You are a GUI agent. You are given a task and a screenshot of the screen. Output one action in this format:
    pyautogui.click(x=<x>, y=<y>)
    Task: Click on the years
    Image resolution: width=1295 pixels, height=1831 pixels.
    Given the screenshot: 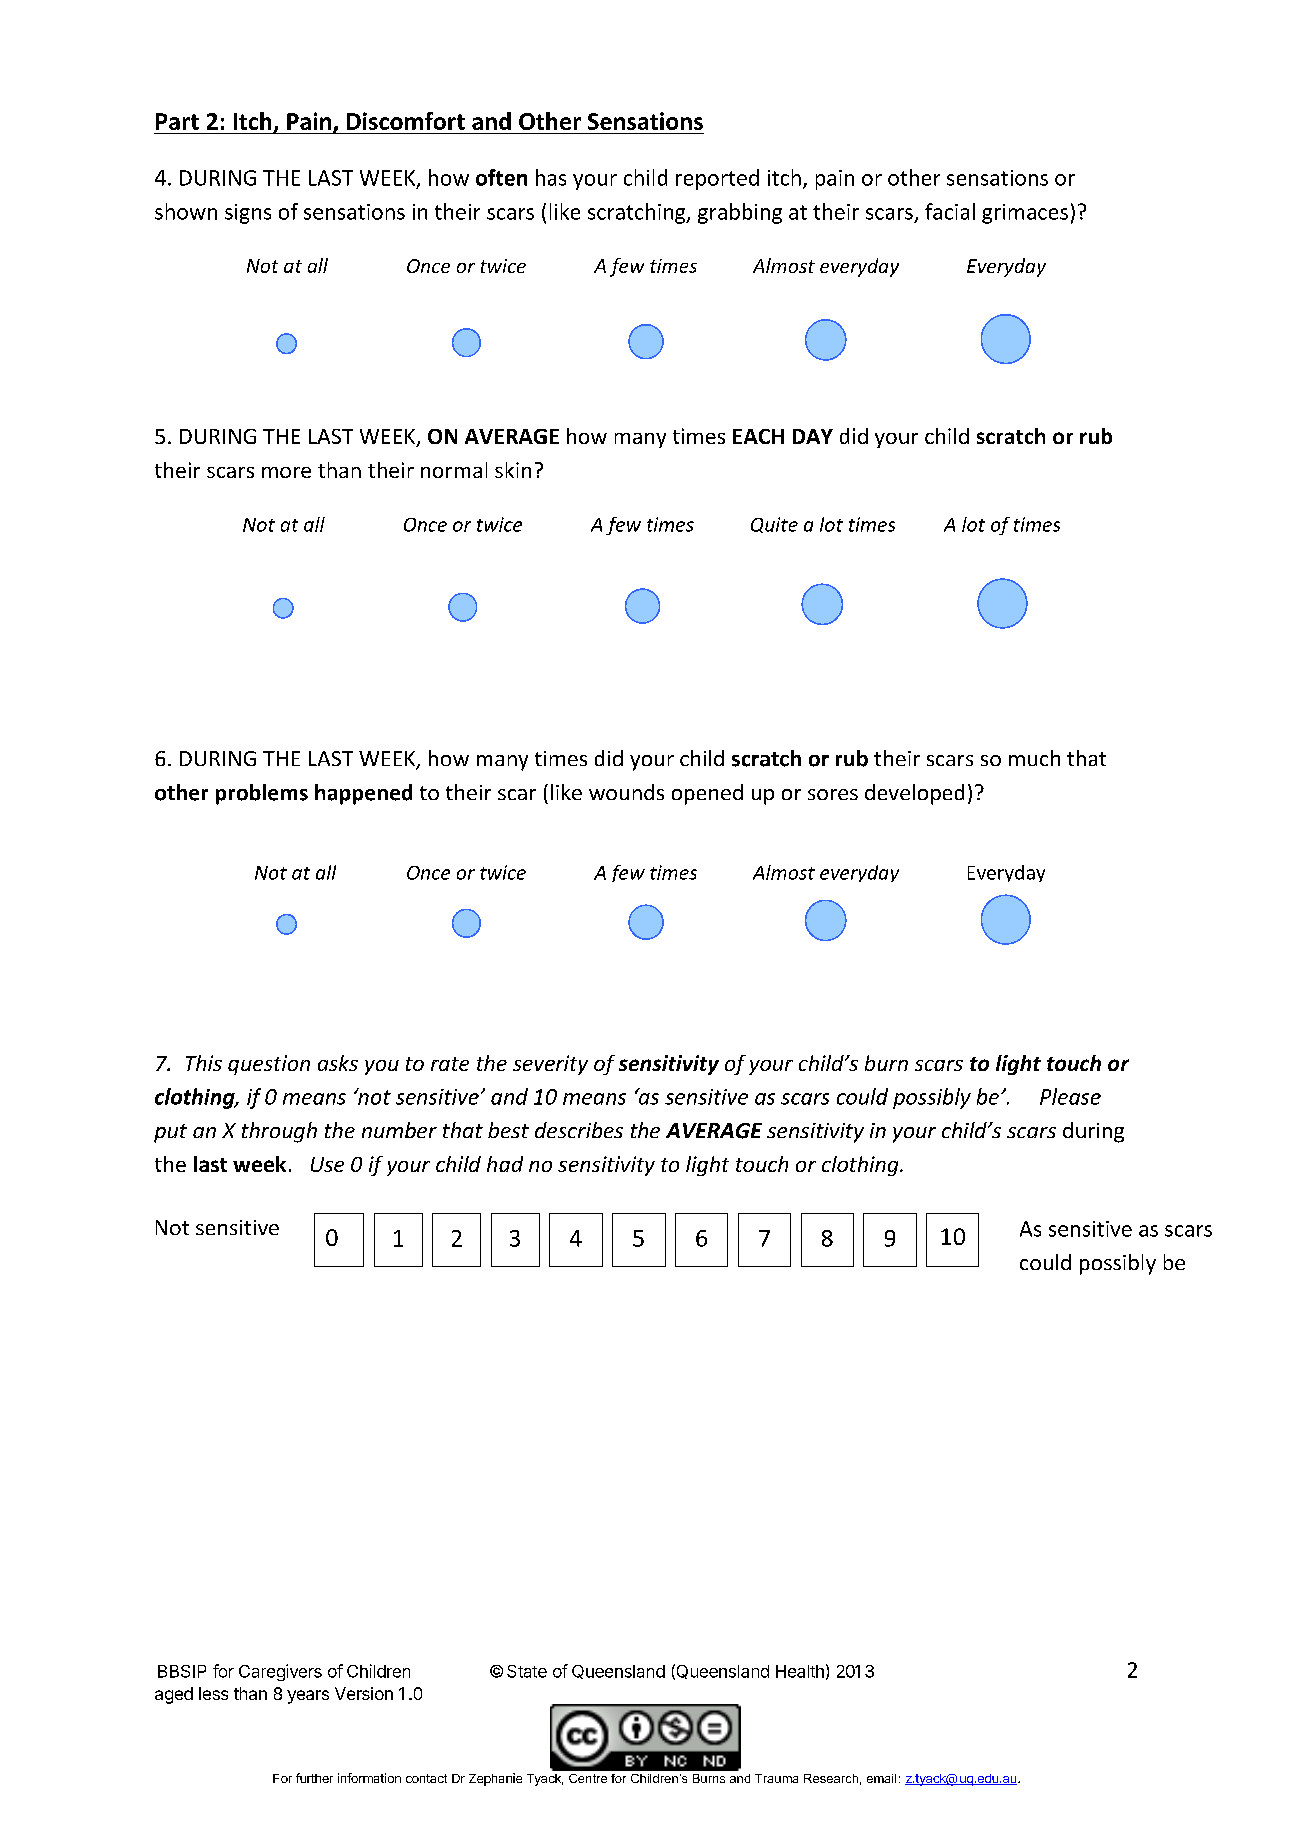 What is the action you would take?
    pyautogui.click(x=308, y=1697)
